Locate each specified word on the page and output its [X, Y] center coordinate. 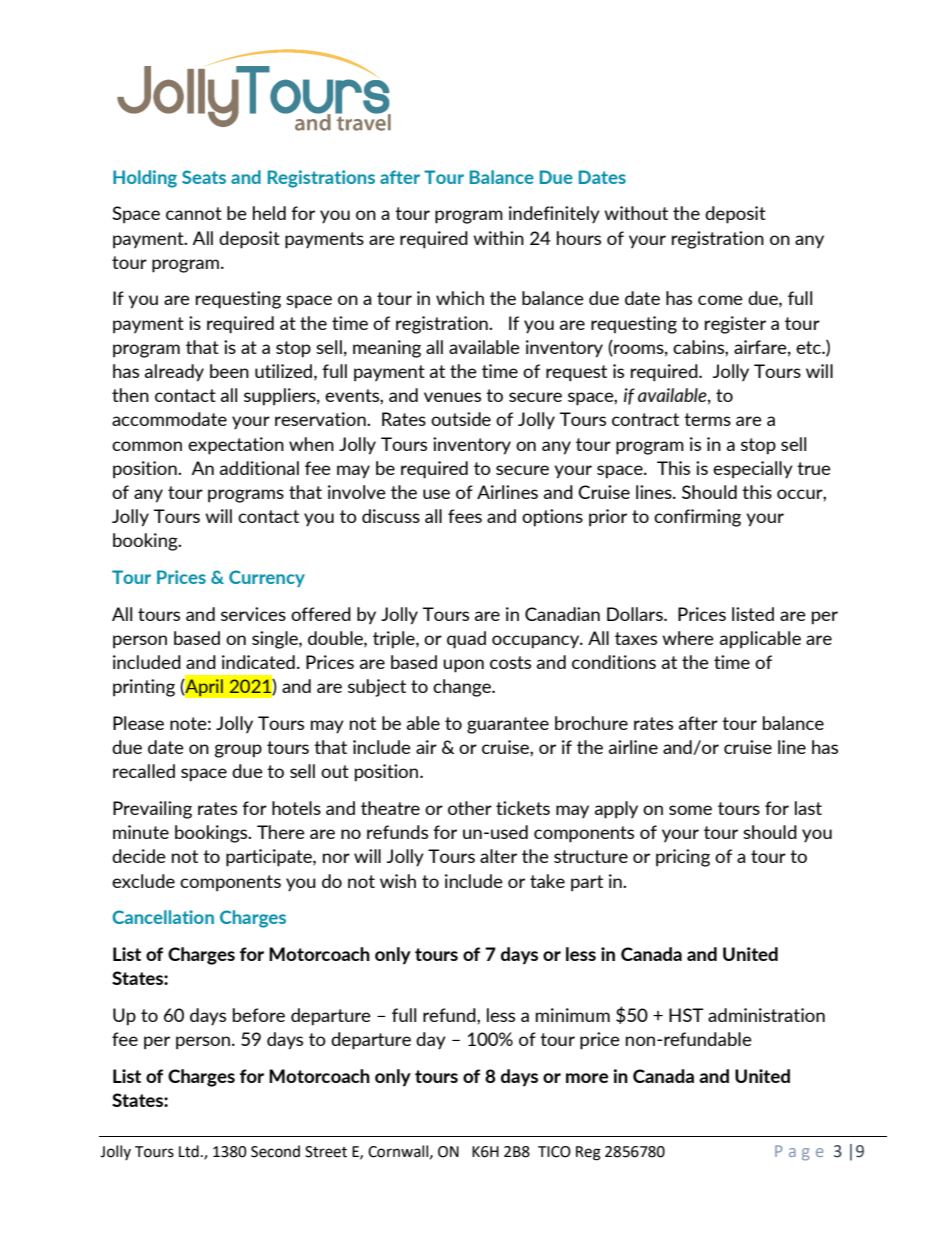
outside [461, 419]
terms [707, 419]
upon [463, 666]
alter [498, 856]
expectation [236, 446]
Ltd [189, 1151]
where [688, 638]
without [636, 213]
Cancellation [163, 917]
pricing [683, 858]
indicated [258, 662]
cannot [194, 213]
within [498, 238]
